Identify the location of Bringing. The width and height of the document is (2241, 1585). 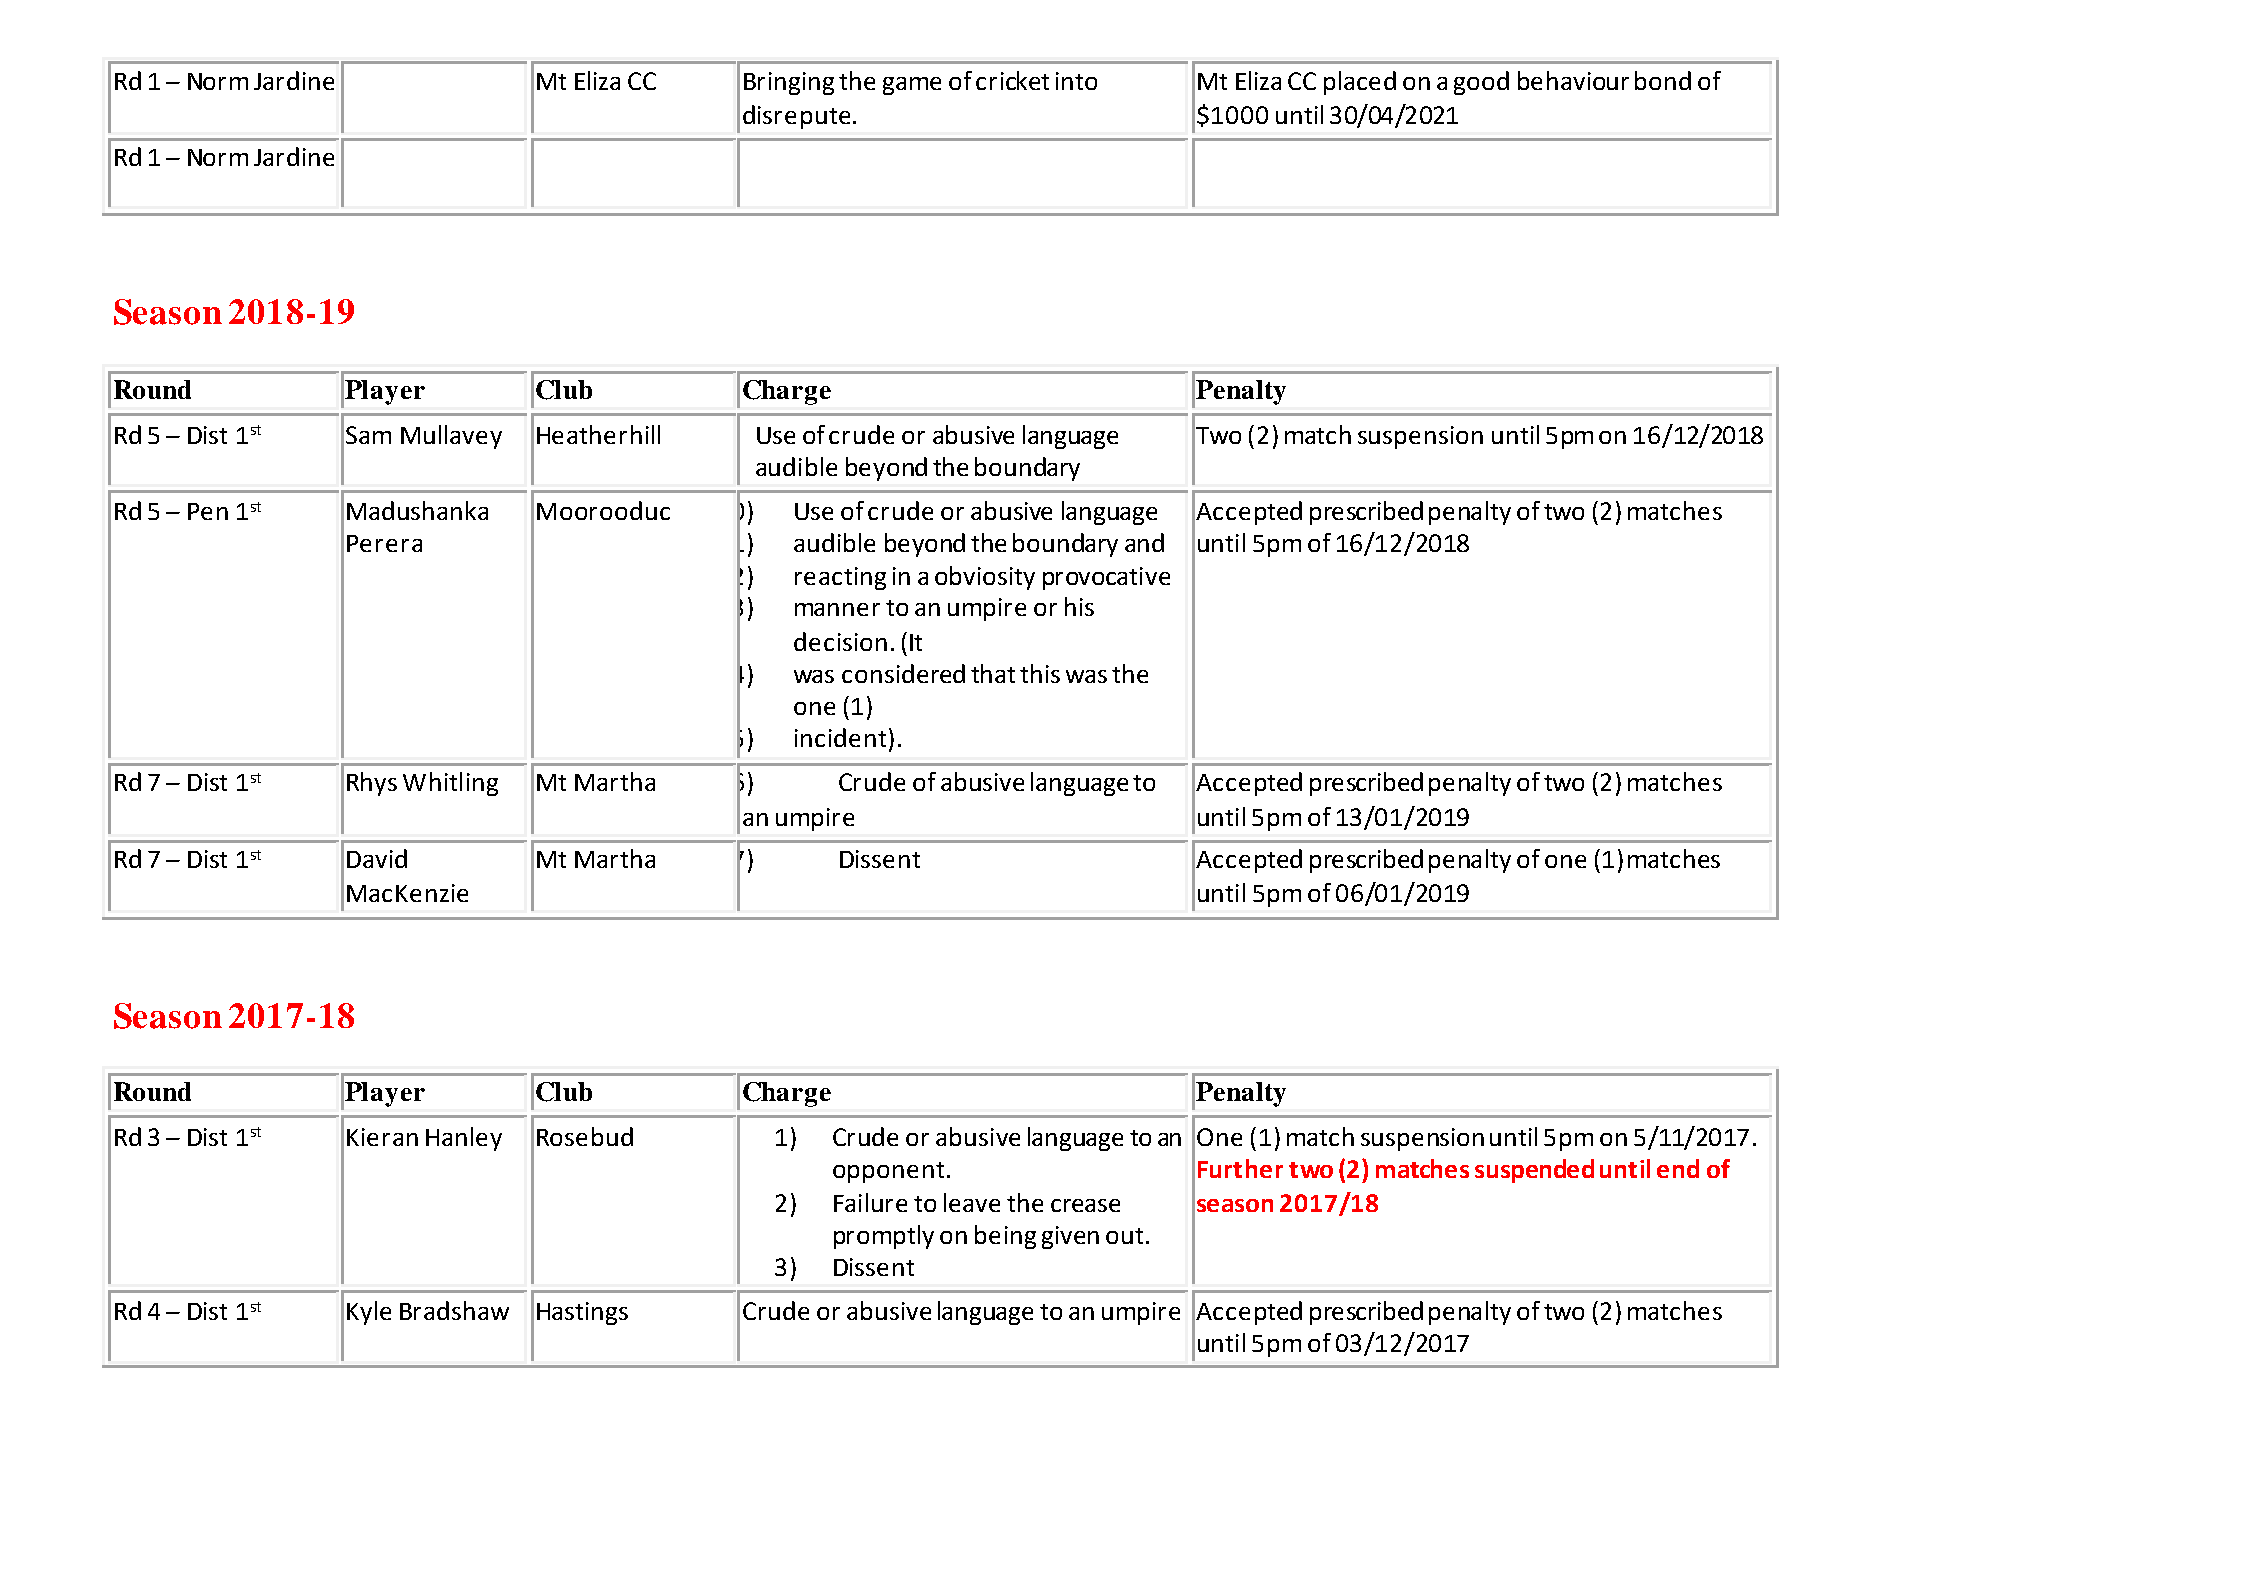
(789, 83).
